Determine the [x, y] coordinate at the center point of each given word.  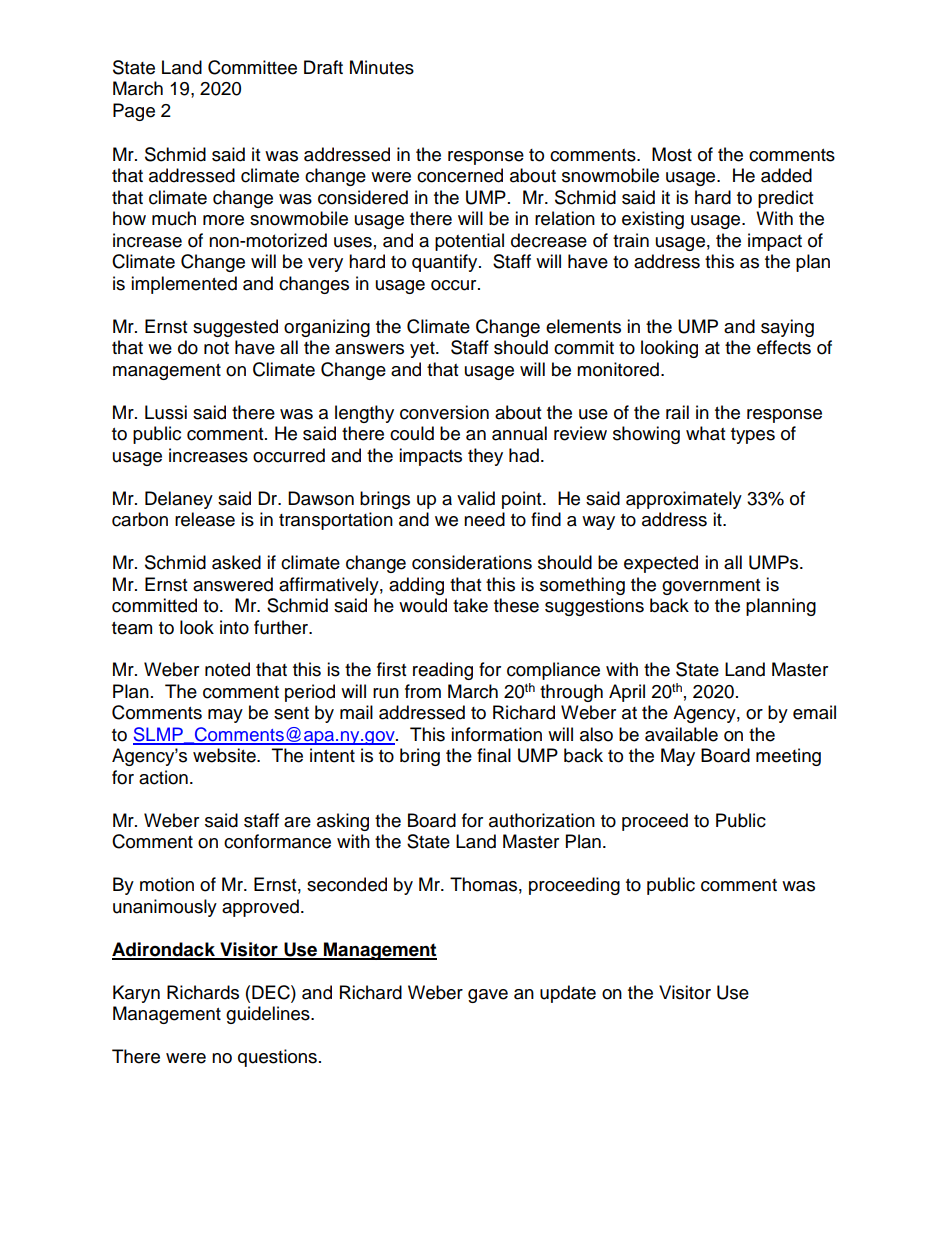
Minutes [382, 67]
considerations [472, 562]
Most [672, 154]
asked [236, 562]
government [711, 587]
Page [134, 112]
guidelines [269, 1015]
